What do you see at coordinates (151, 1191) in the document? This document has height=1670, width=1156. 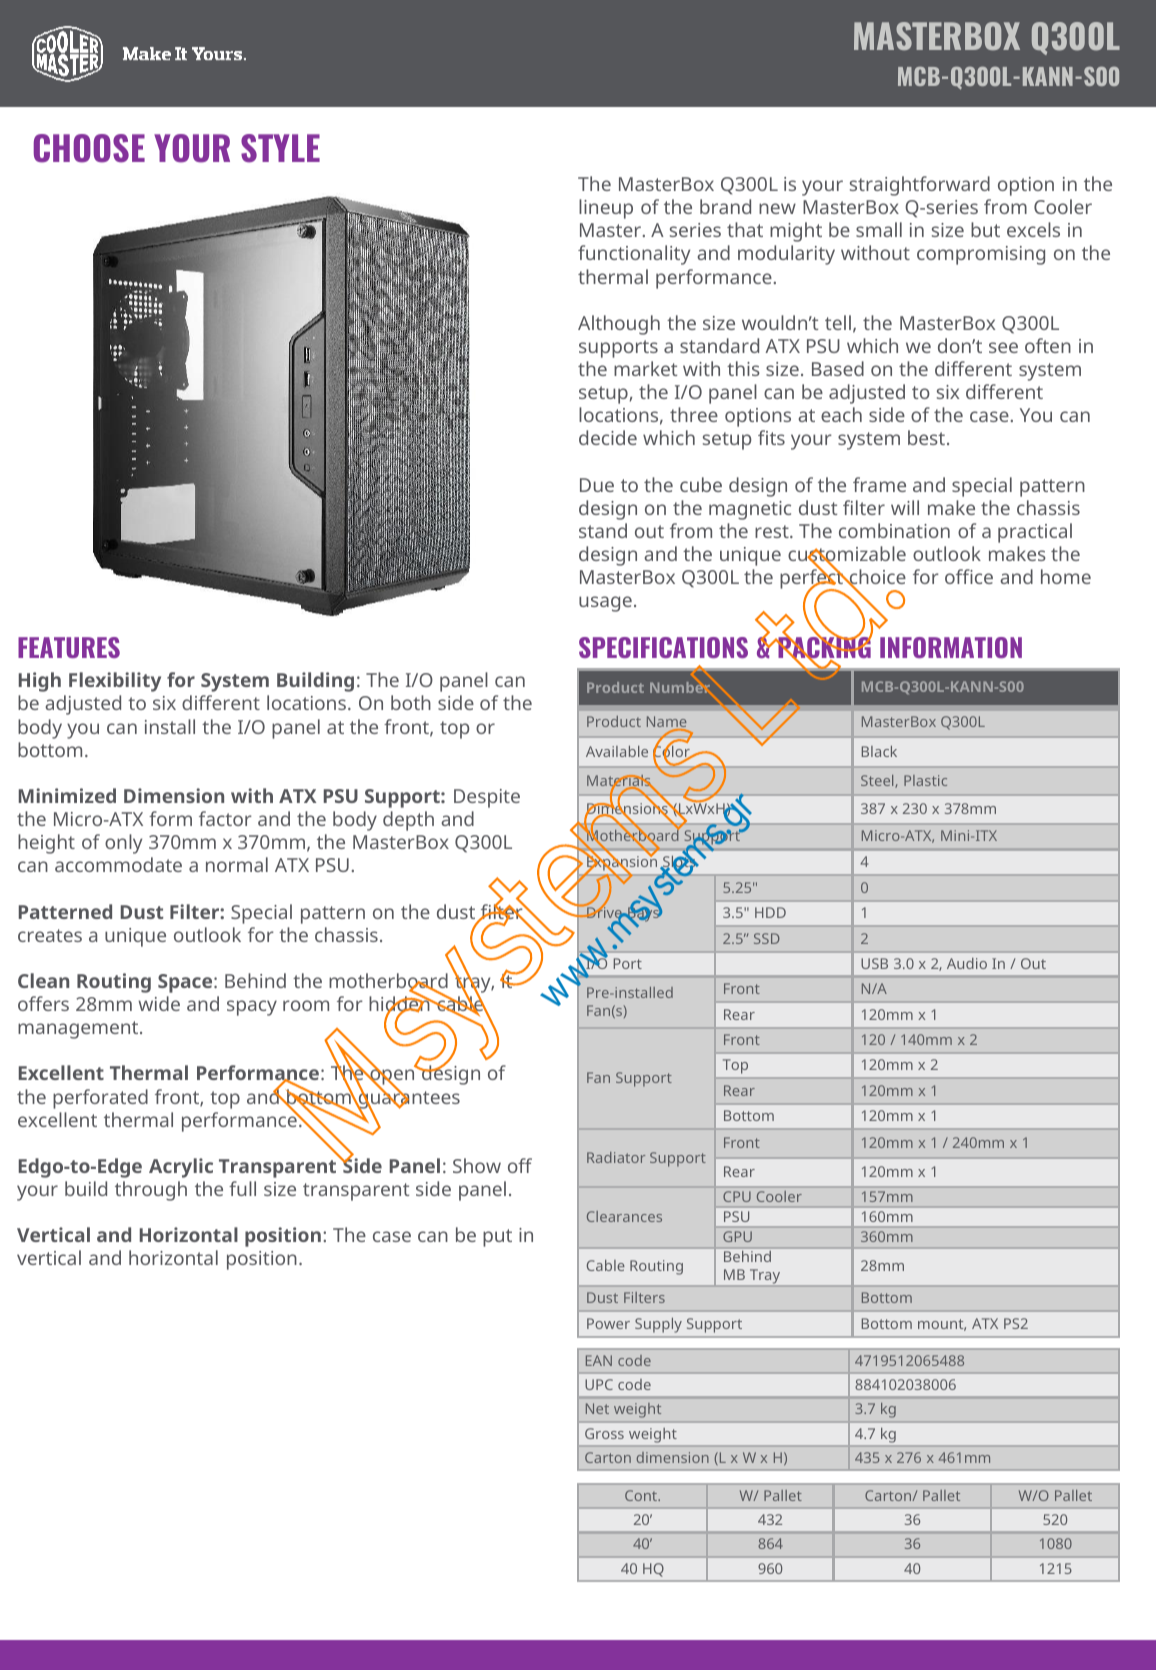 I see `through` at bounding box center [151, 1191].
